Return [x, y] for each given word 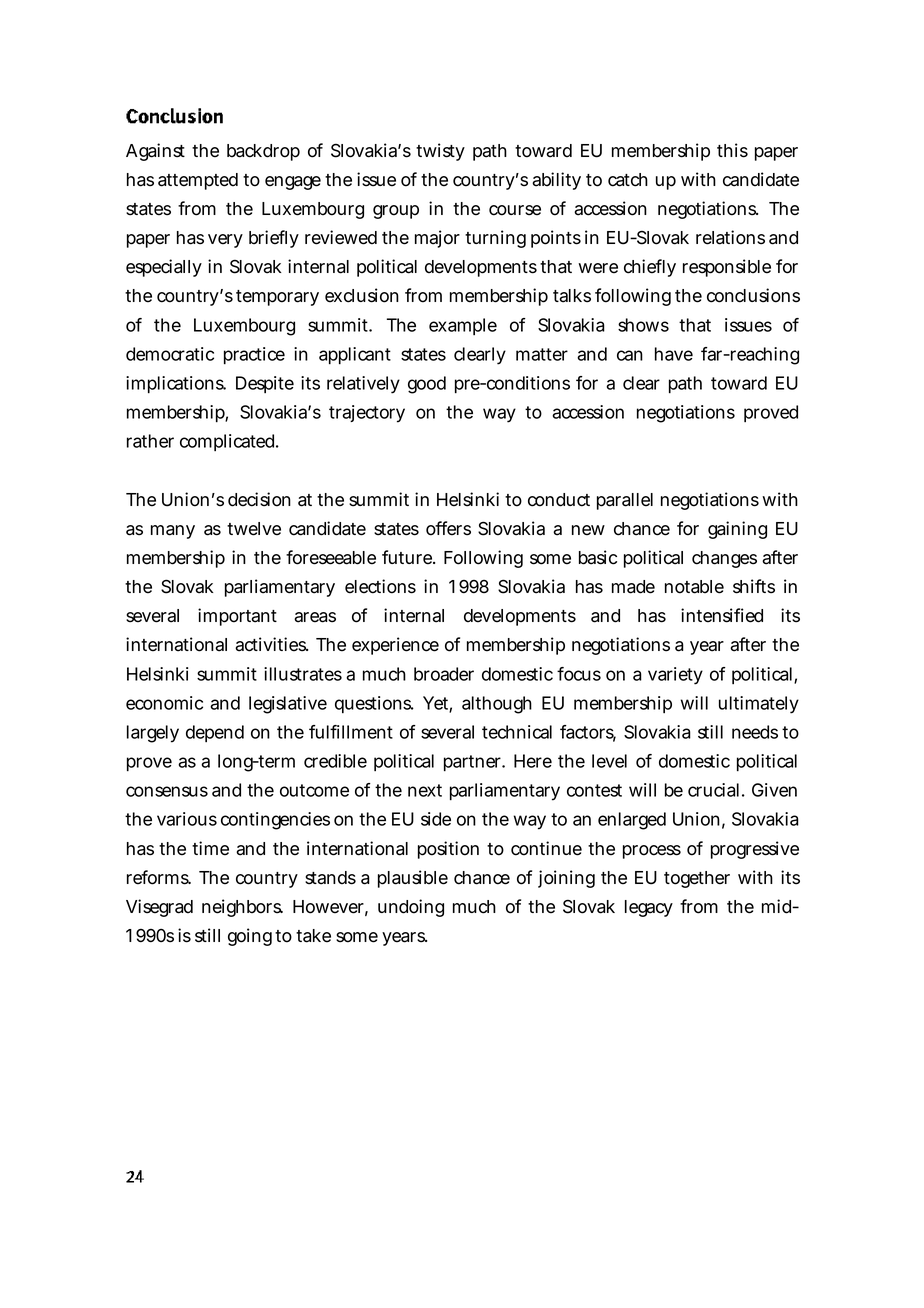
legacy [649, 908]
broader [444, 674]
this [732, 150]
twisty [440, 152]
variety [675, 676]
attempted [198, 181]
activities [271, 644]
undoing [411, 908]
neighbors [242, 908]
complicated [229, 442]
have [674, 354]
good [427, 385]
